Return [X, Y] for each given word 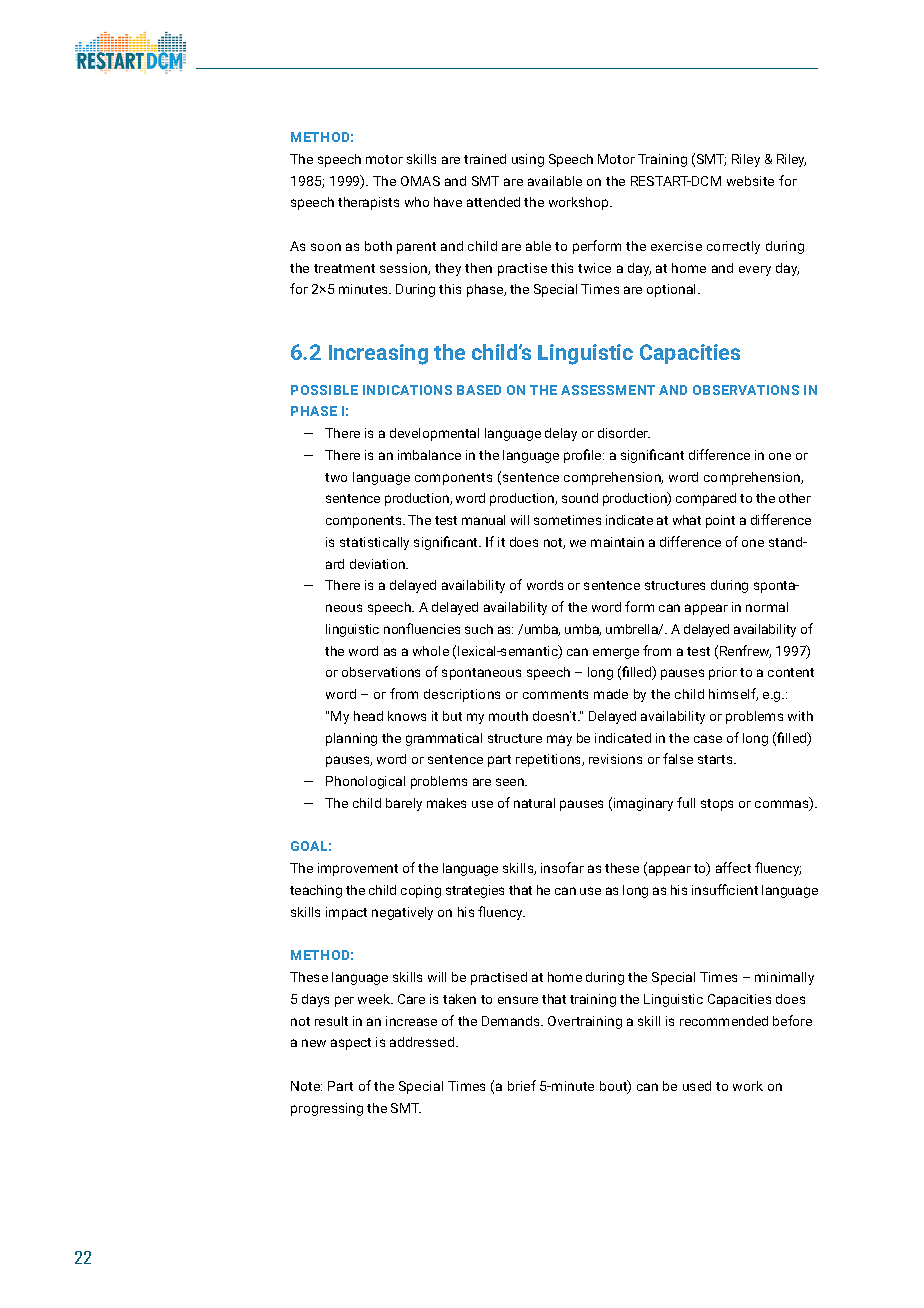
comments [555, 694]
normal [767, 607]
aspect [351, 1044]
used [697, 1086]
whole [431, 651]
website [750, 181]
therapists [368, 203]
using [528, 160]
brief [522, 1085]
